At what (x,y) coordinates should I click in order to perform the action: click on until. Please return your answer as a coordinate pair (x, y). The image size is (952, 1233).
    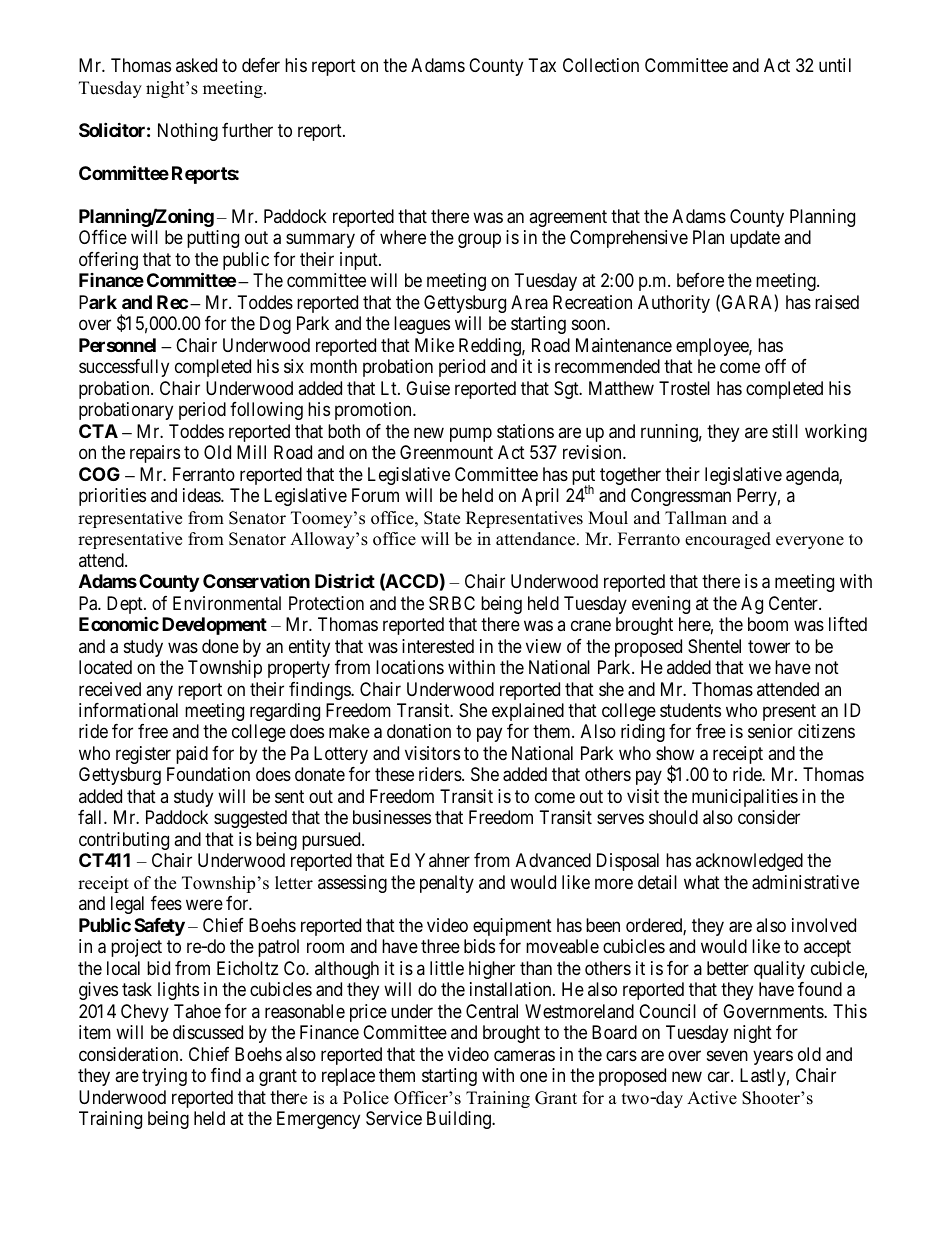
    Looking at the image, I should click on (835, 65).
